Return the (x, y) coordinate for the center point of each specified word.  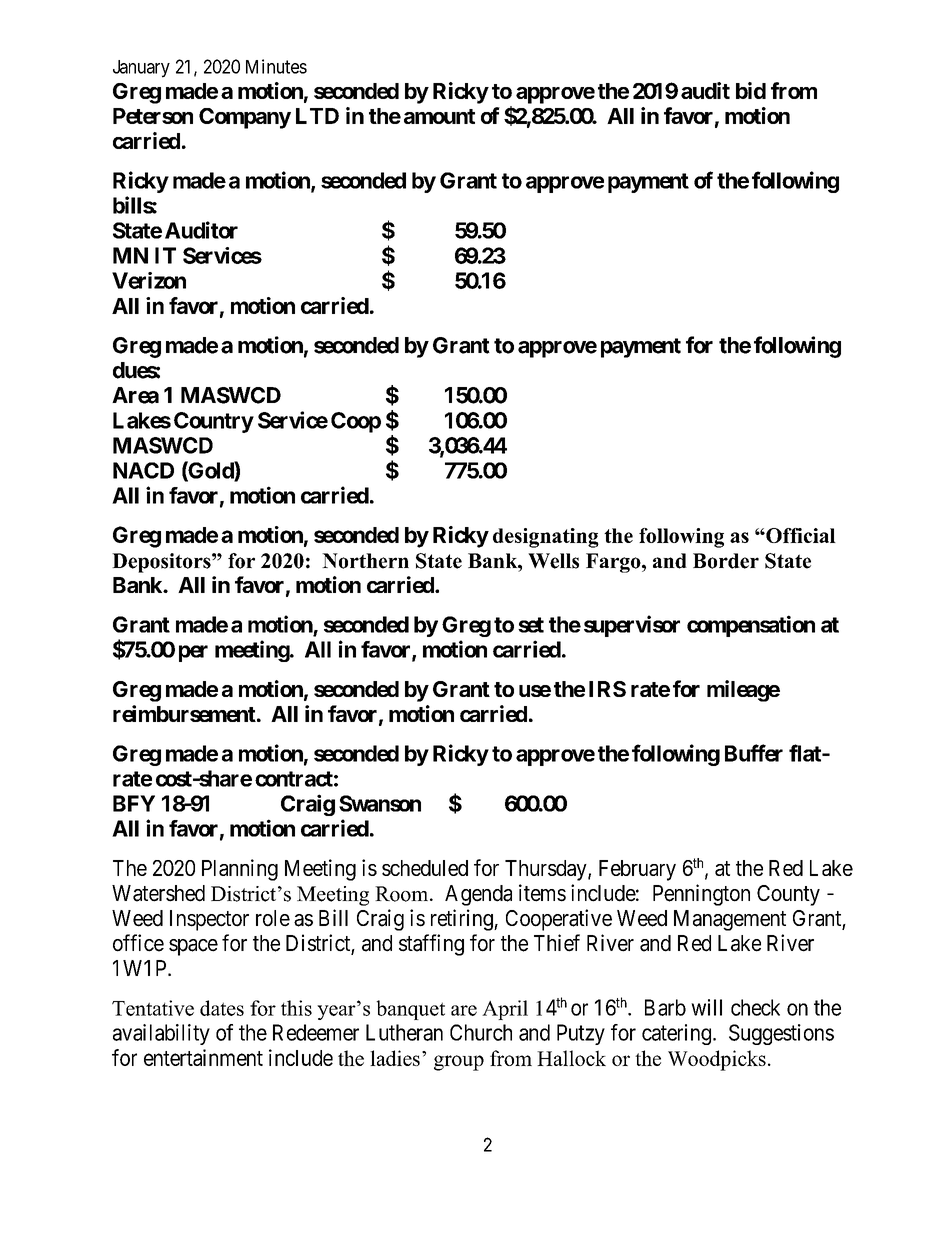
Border (726, 561)
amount (439, 116)
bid (751, 90)
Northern (365, 561)
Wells (553, 561)
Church (481, 1032)
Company (245, 118)
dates (222, 1008)
